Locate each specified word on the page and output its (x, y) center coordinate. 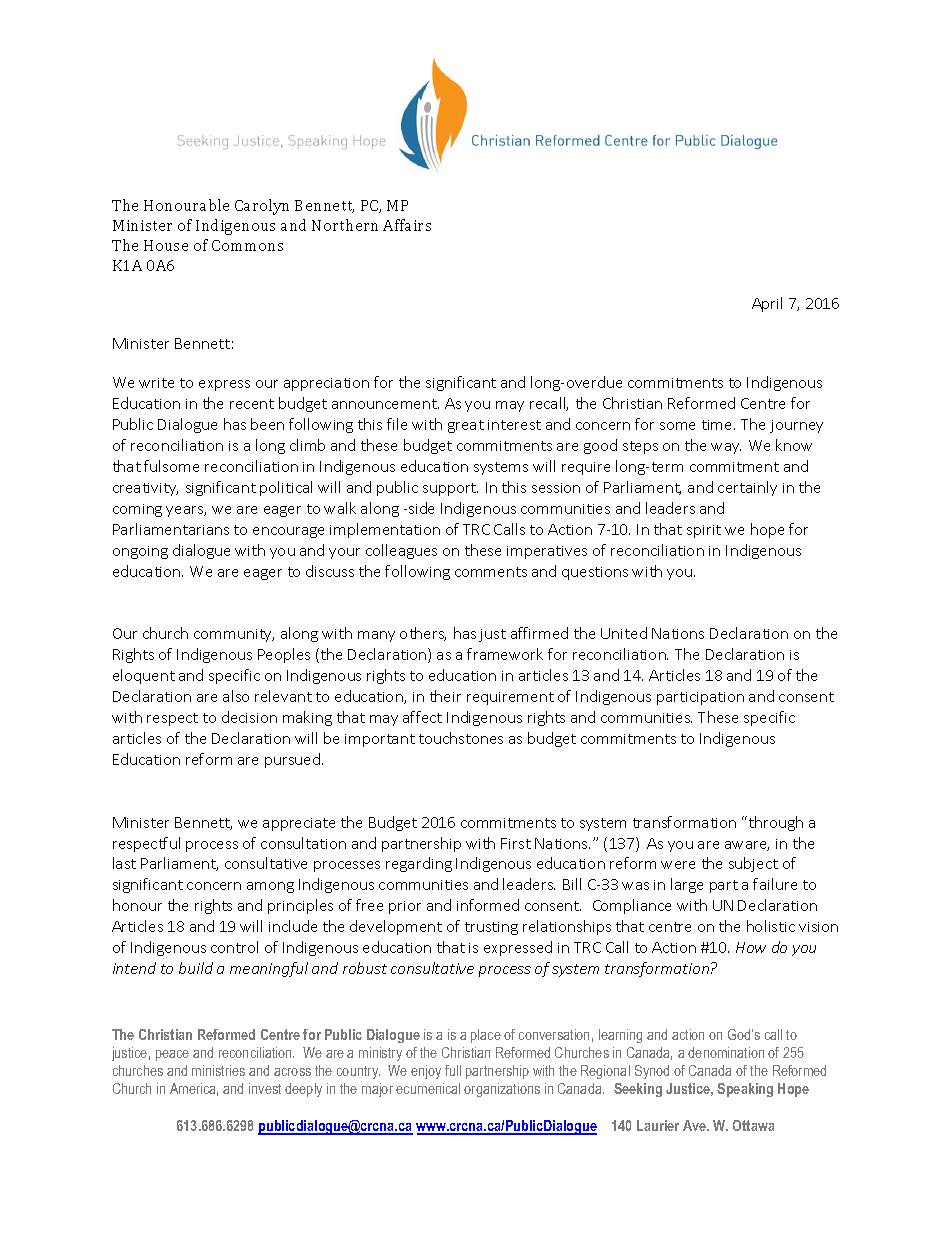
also (236, 696)
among (270, 887)
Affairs (407, 225)
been (267, 424)
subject (753, 864)
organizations (502, 1090)
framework (505, 654)
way (726, 448)
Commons (247, 245)
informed (488, 905)
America (194, 1089)
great (466, 426)
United (624, 633)
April (767, 304)
